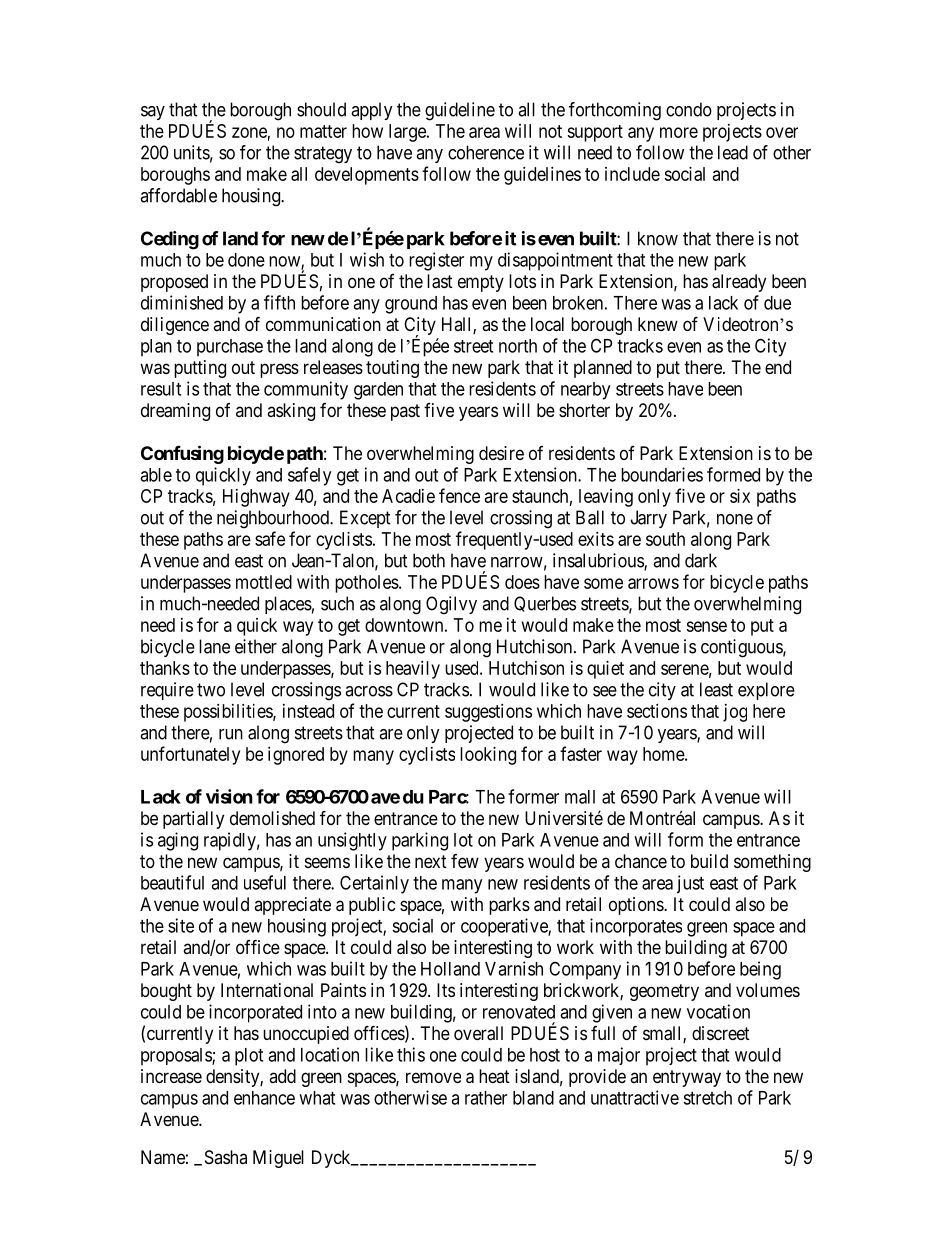 The height and width of the page is (1233, 952). I want to click on end, so click(778, 367).
